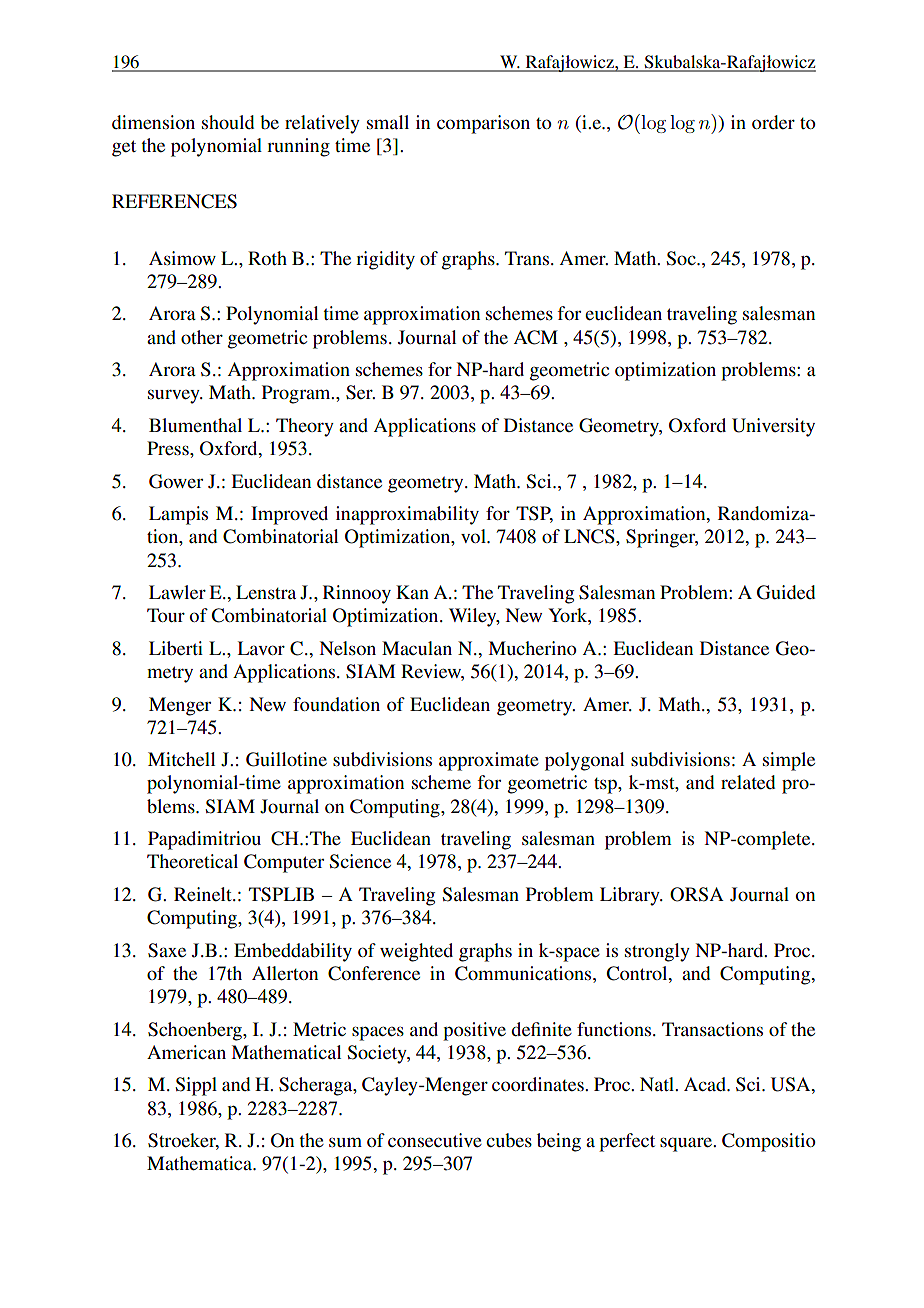  I want to click on Acad, so click(706, 1084).
